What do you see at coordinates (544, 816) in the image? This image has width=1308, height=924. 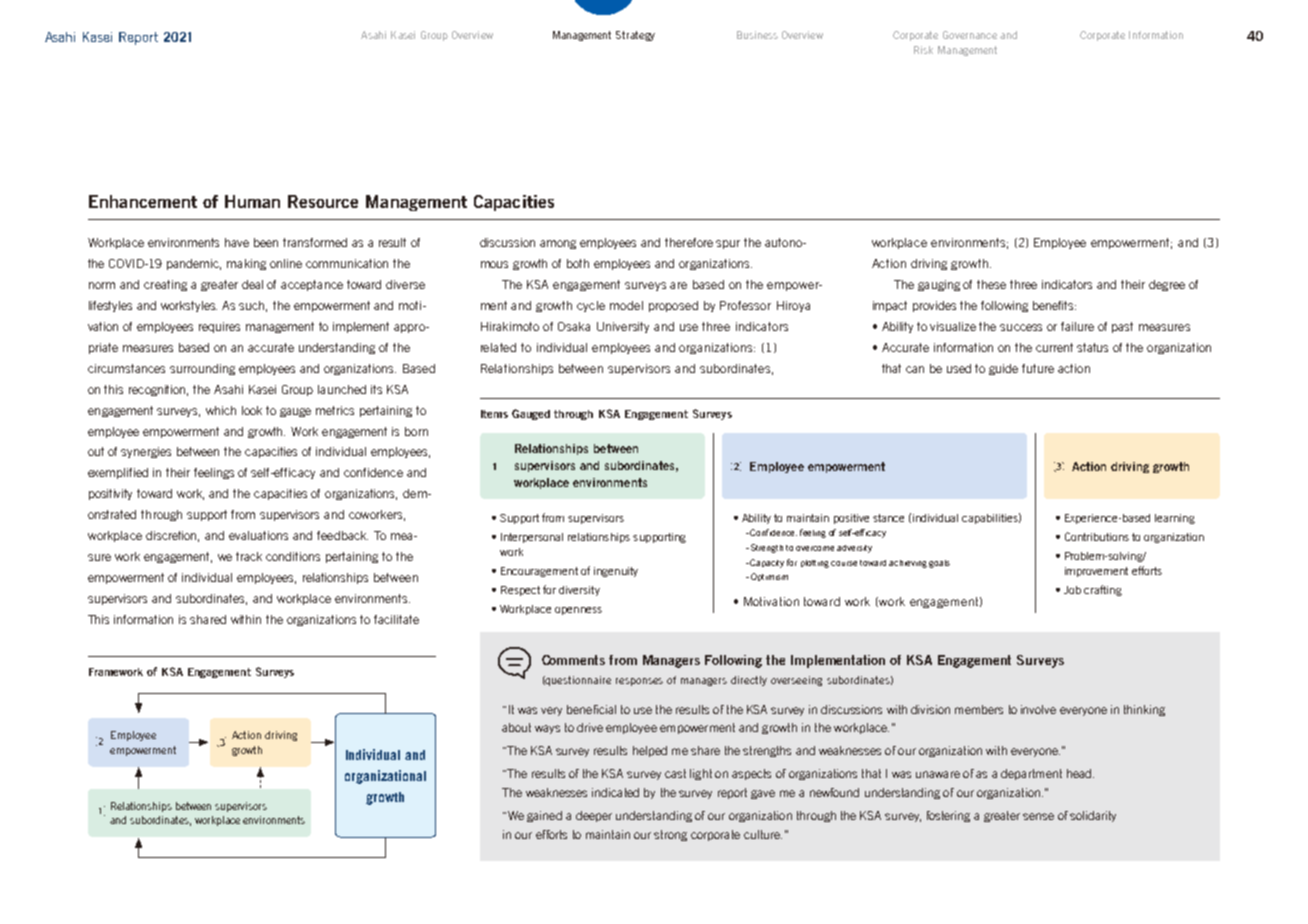 I see `gained` at bounding box center [544, 816].
